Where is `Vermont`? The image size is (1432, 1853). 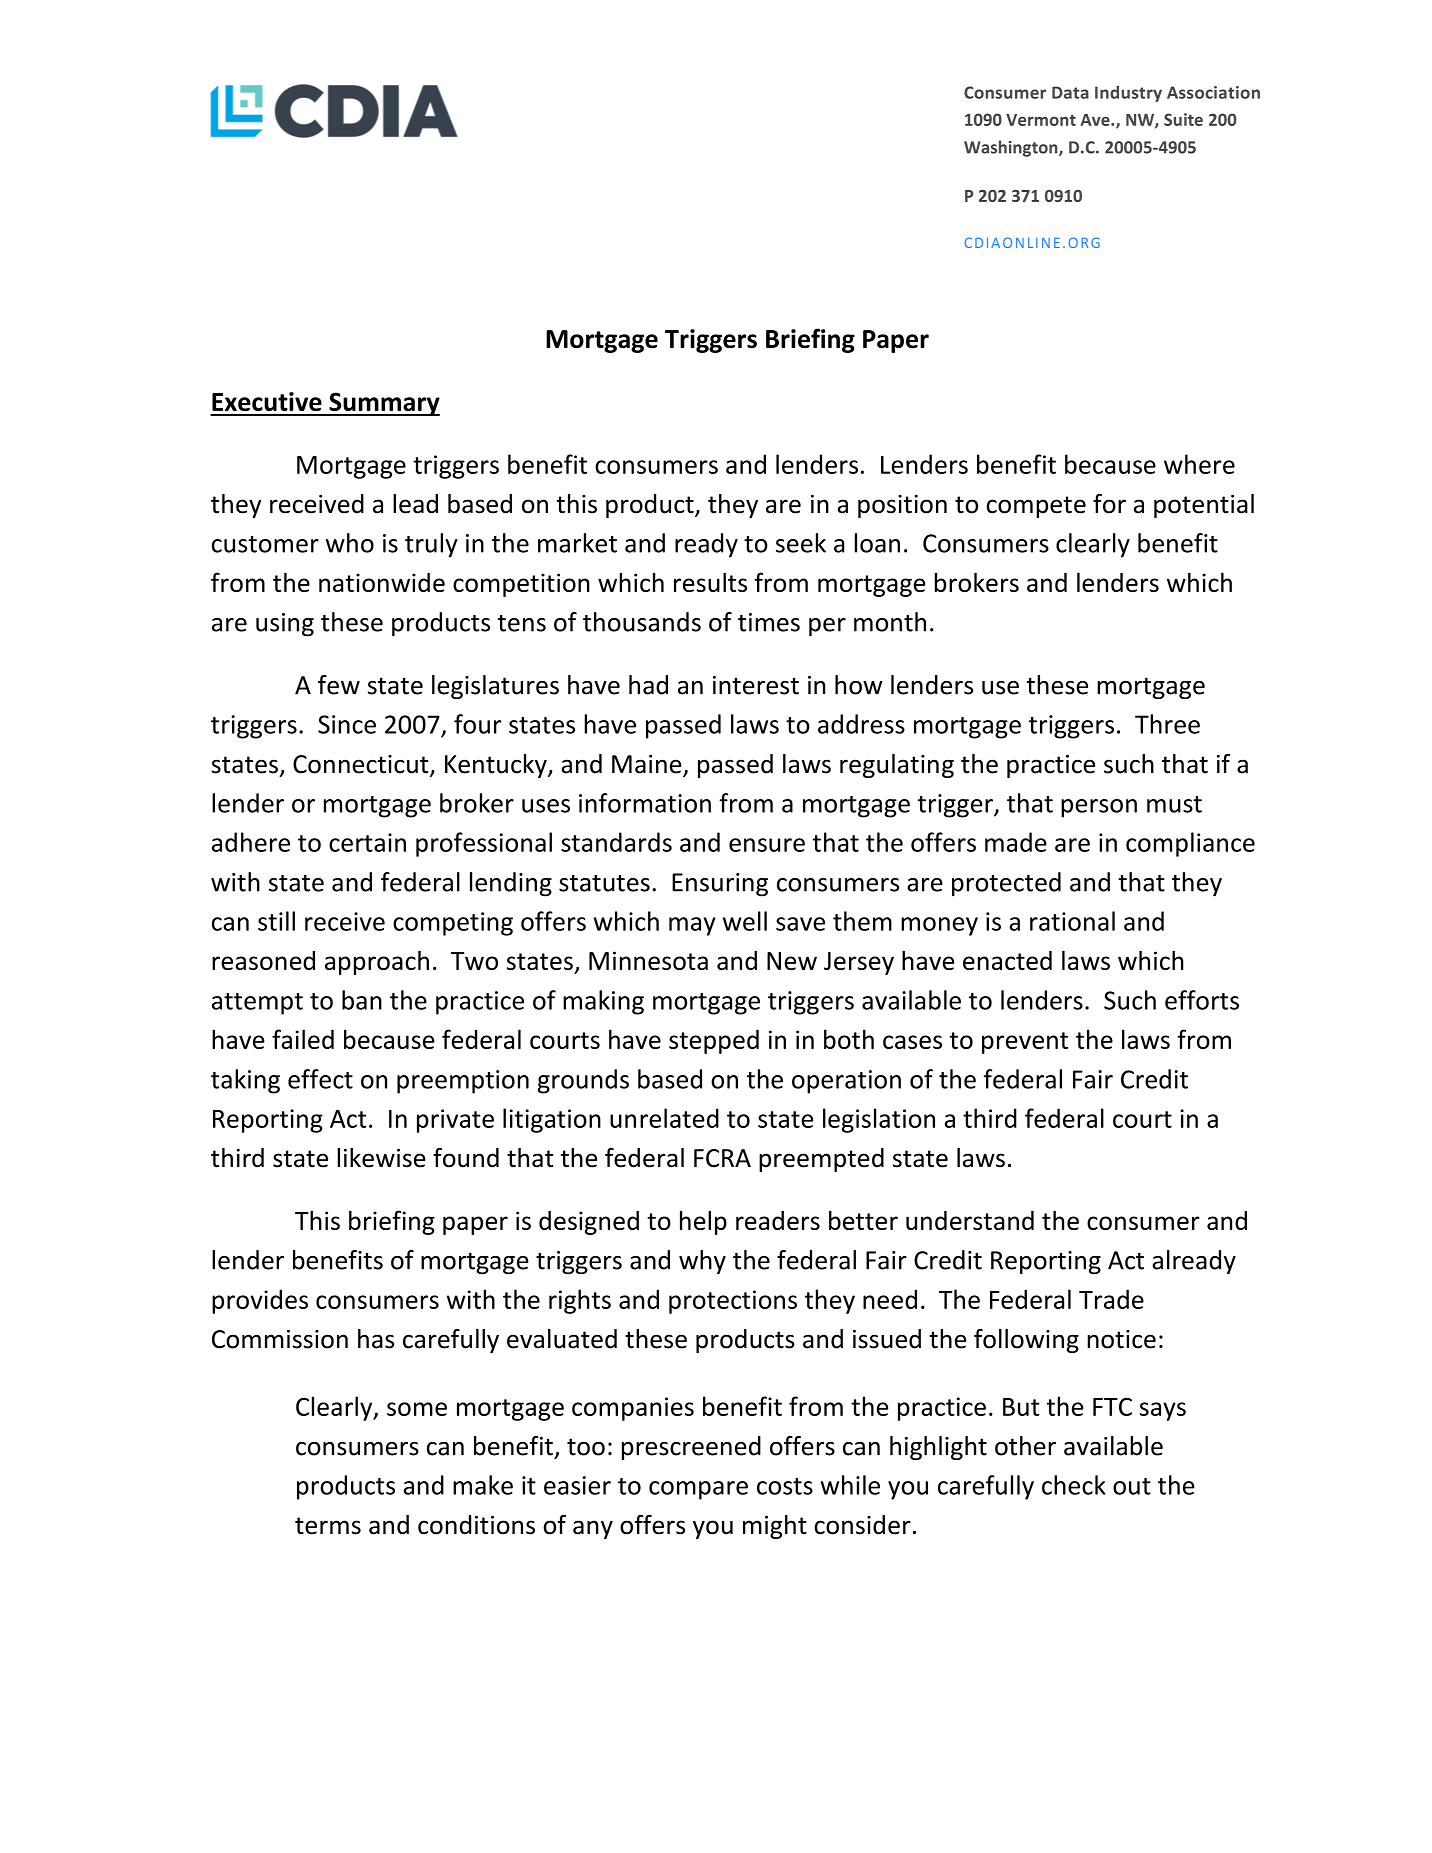
Vermont is located at coordinates (1041, 120).
